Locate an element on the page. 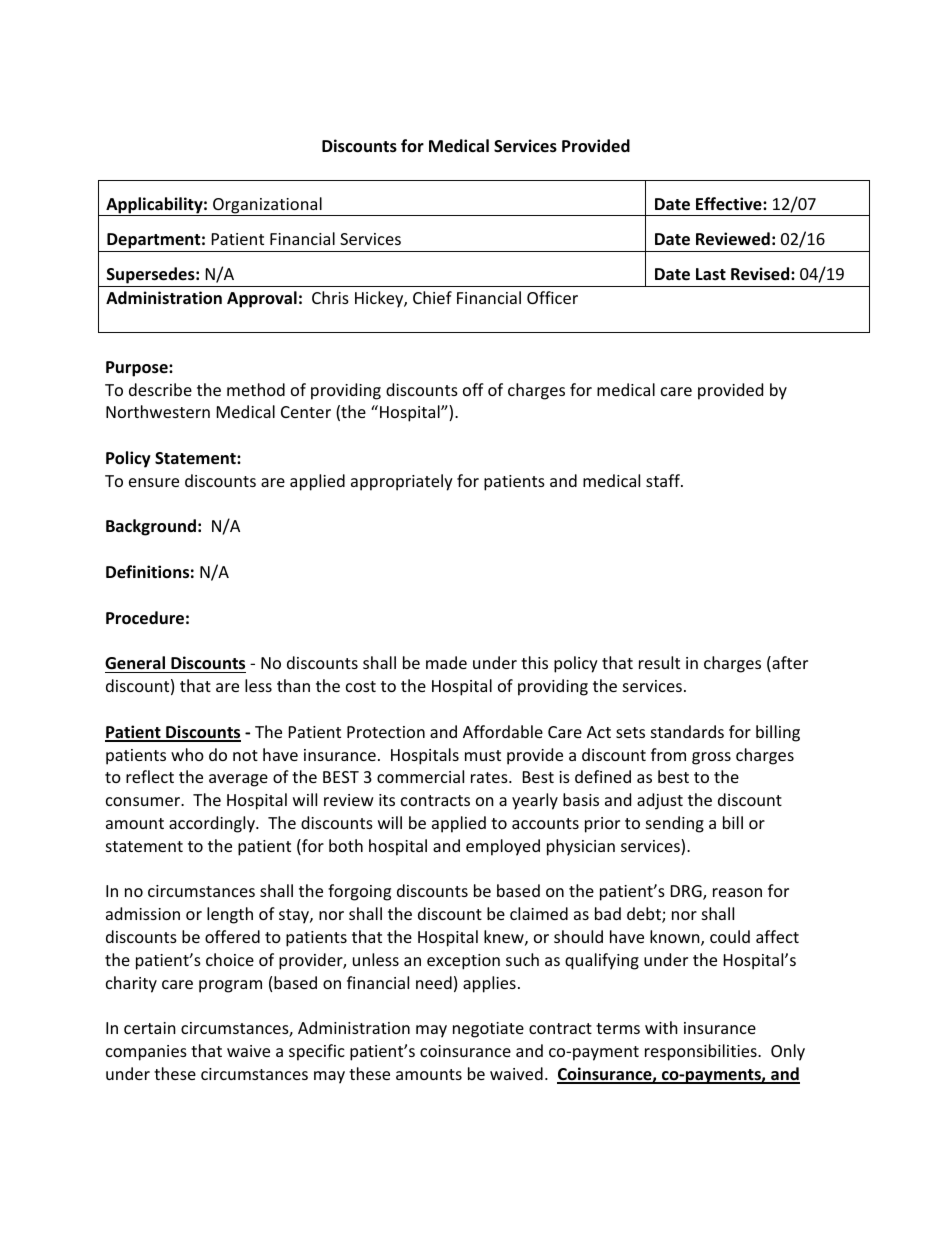  Northwestern is located at coordinates (158, 411).
